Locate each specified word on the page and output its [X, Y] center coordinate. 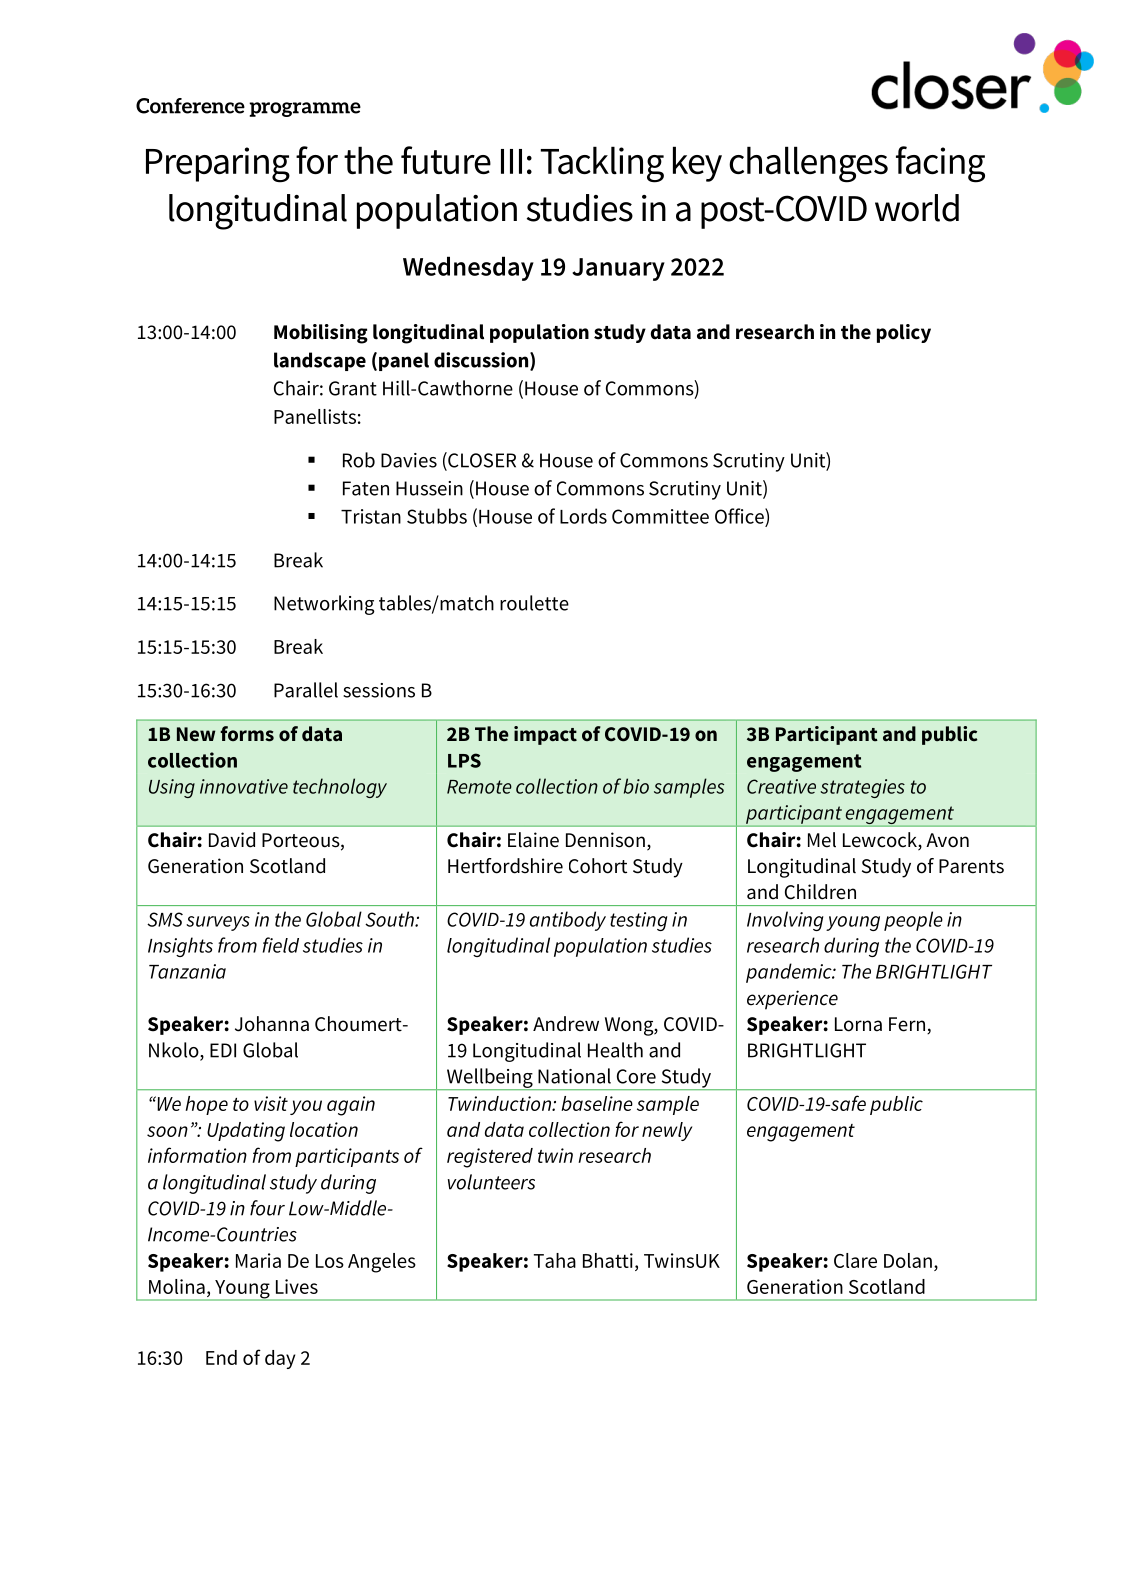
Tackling [602, 164]
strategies [863, 788]
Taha [555, 1260]
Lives [297, 1286]
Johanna [272, 1024]
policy [904, 333]
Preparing [218, 165]
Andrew [566, 1024]
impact [545, 735]
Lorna [858, 1024]
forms [247, 734]
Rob [359, 460]
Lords [583, 516]
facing [940, 164]
